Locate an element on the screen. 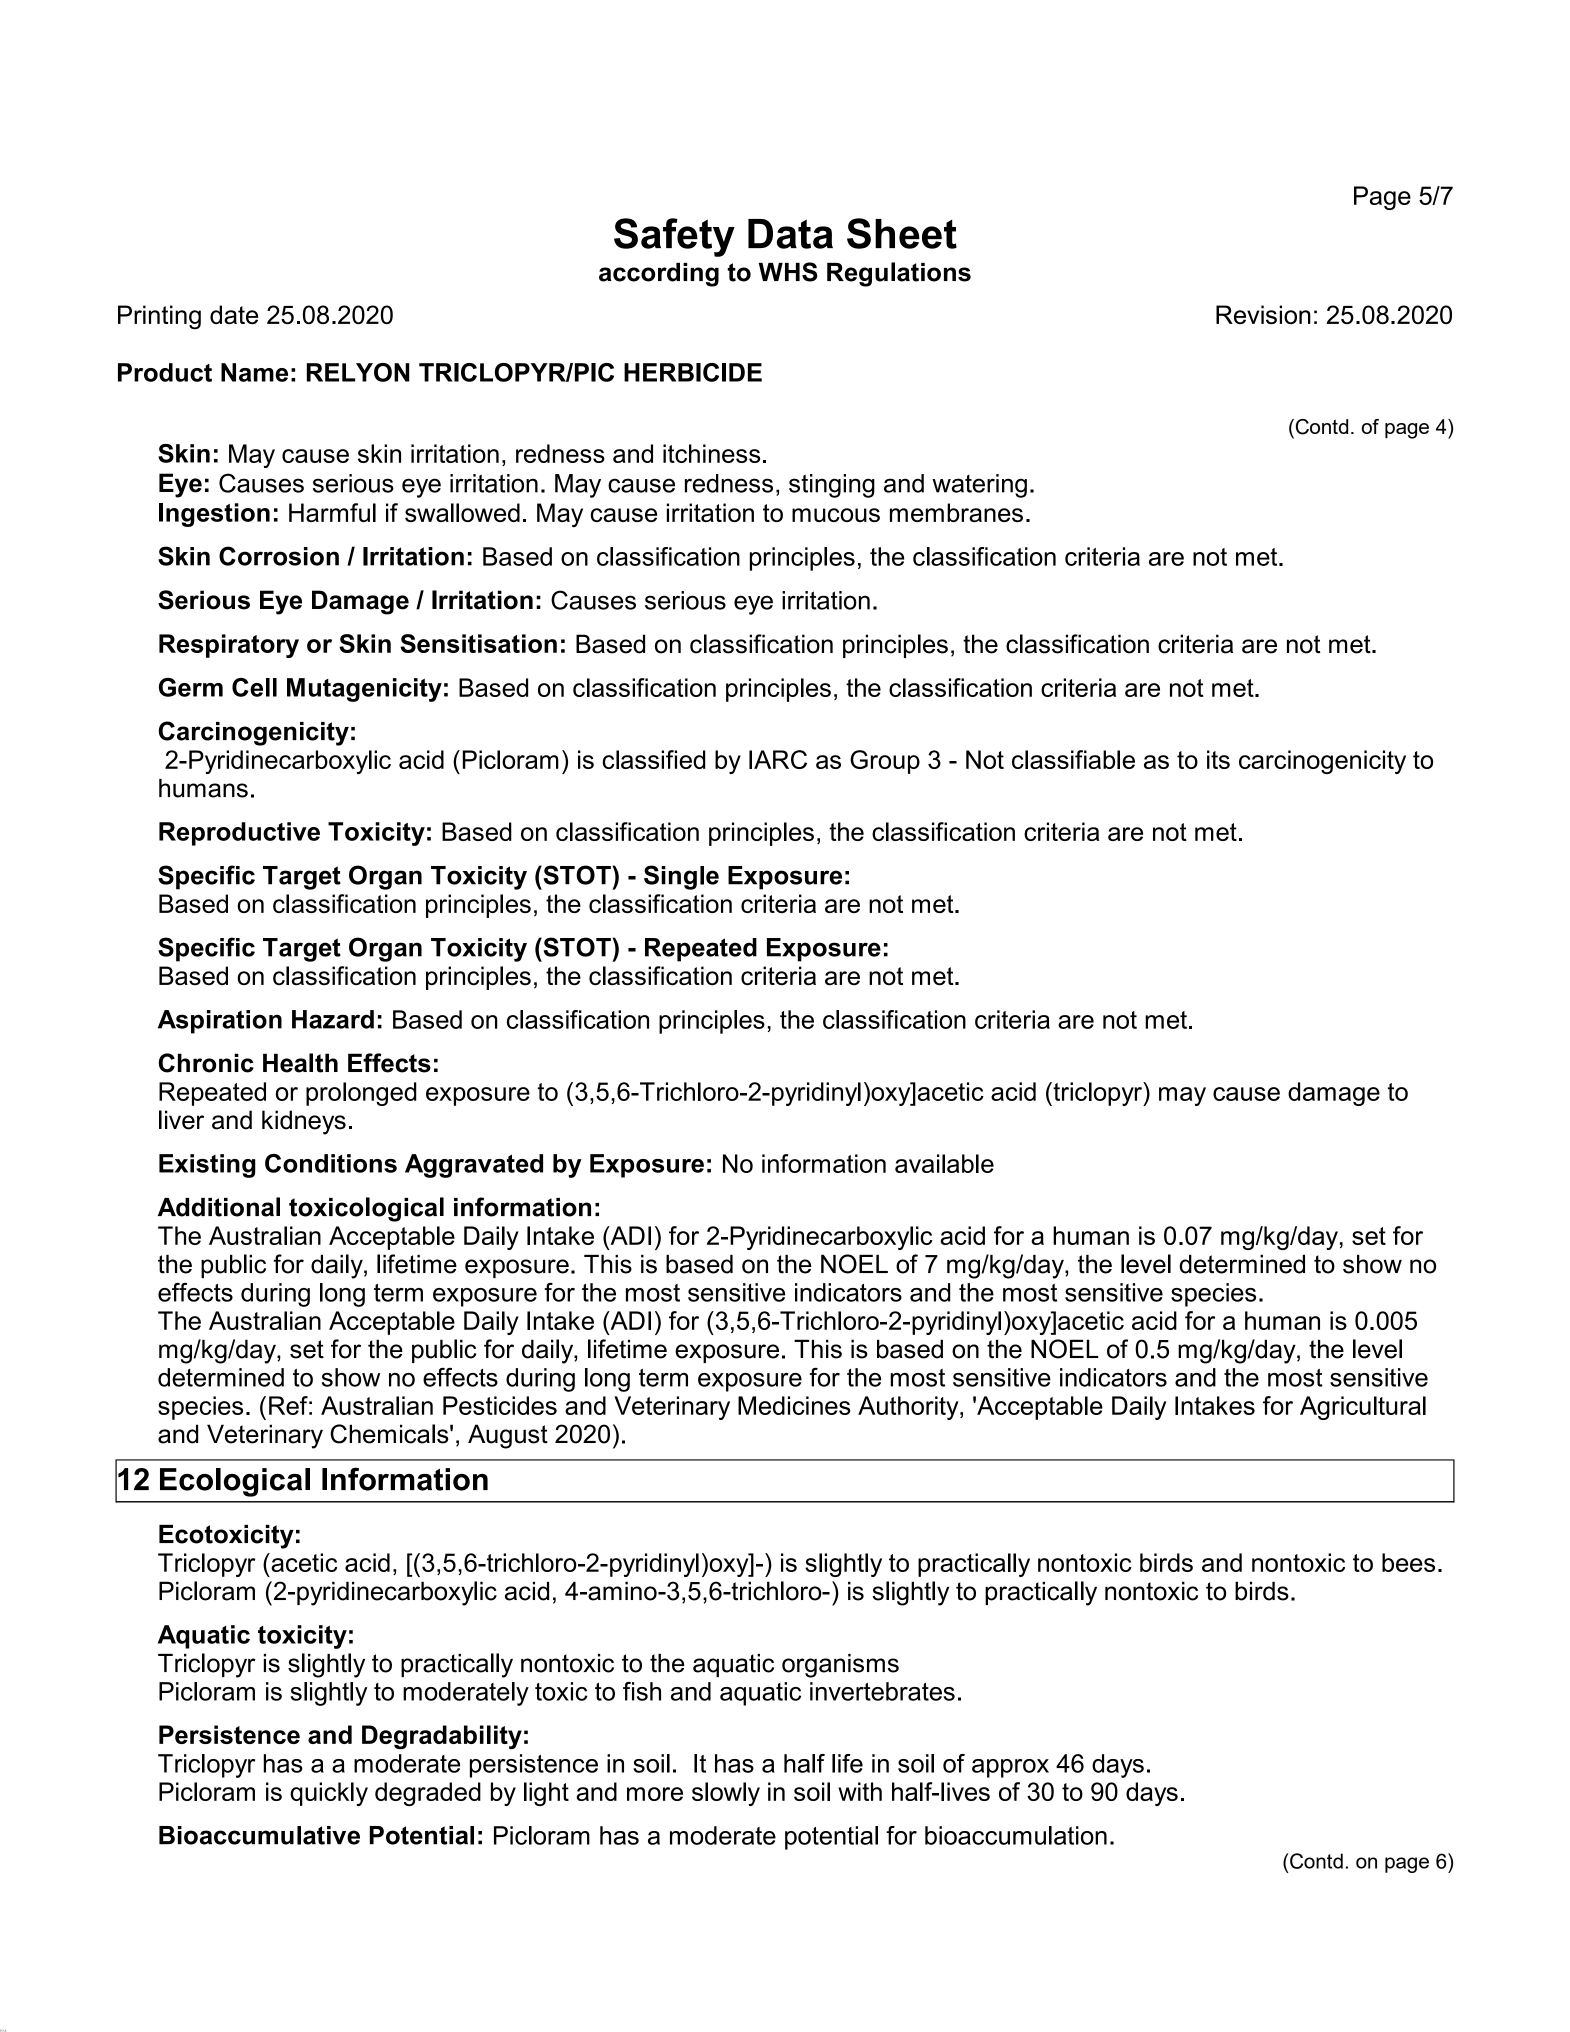 The width and height of the screenshot is (1570, 2032). quickly is located at coordinates (329, 1794).
